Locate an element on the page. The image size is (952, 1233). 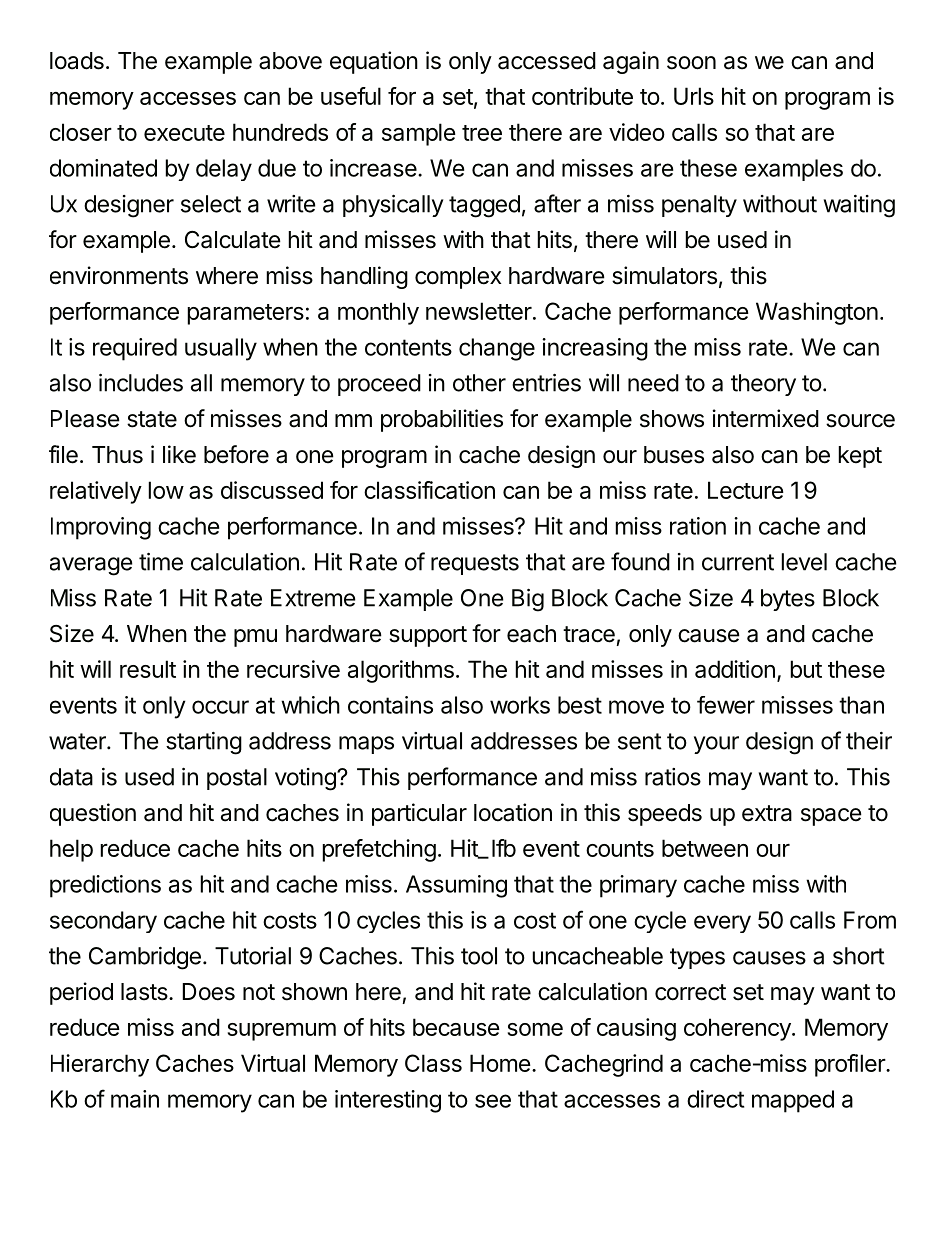
Urls is located at coordinates (694, 96).
